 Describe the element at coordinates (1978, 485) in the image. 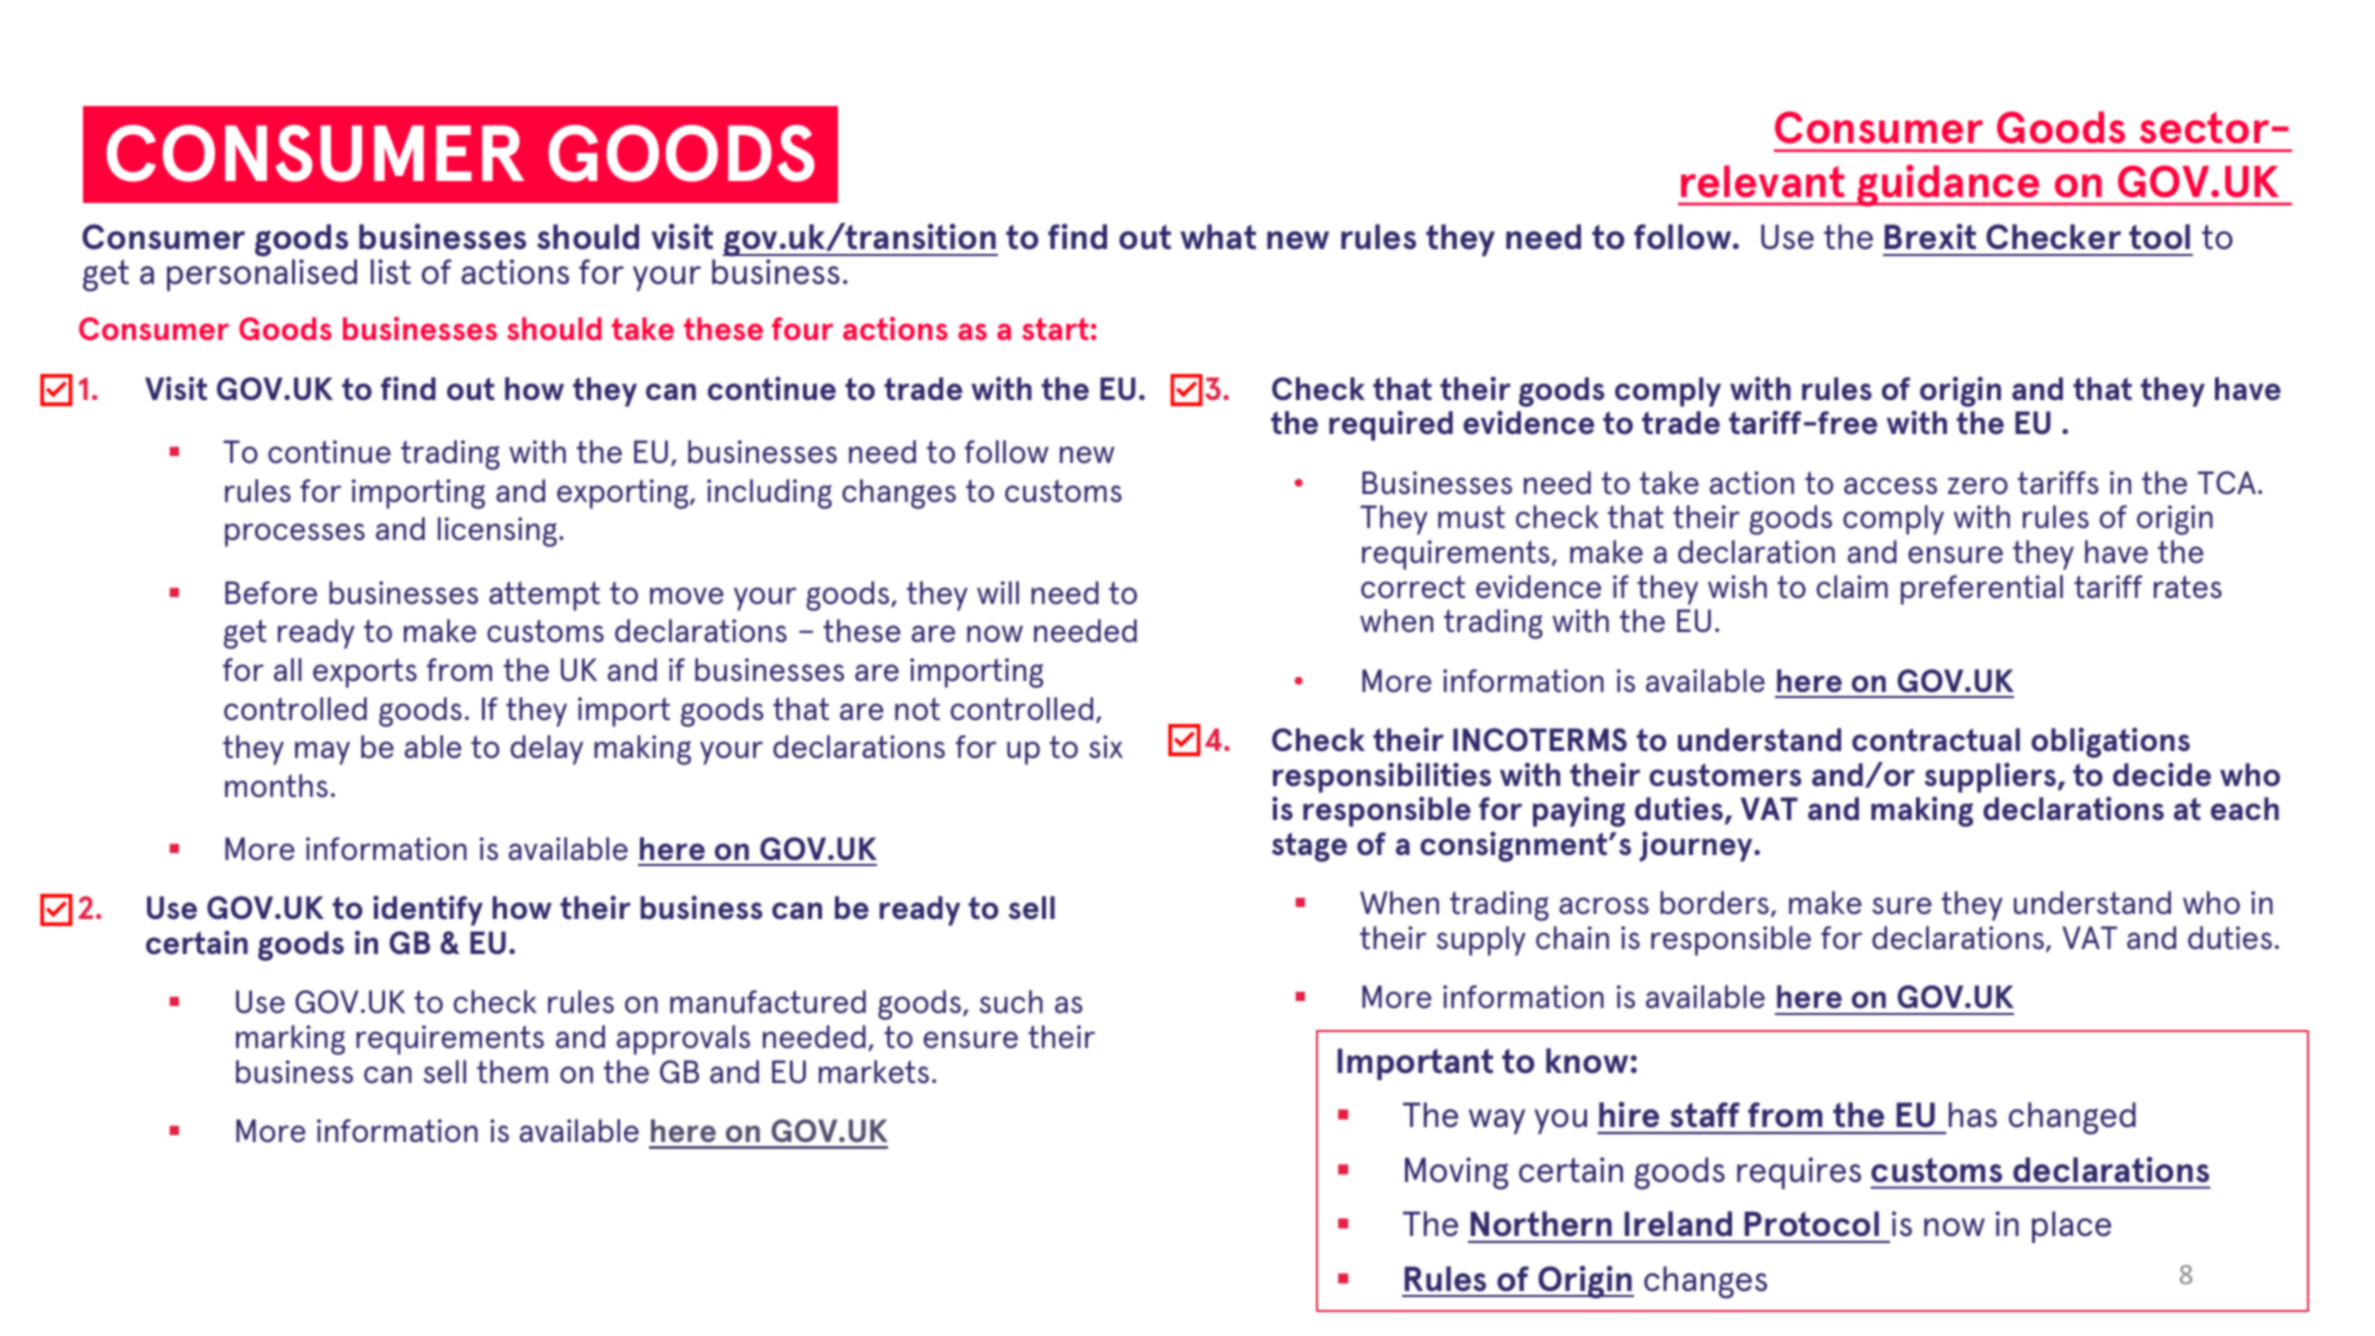

I see `zero` at that location.
